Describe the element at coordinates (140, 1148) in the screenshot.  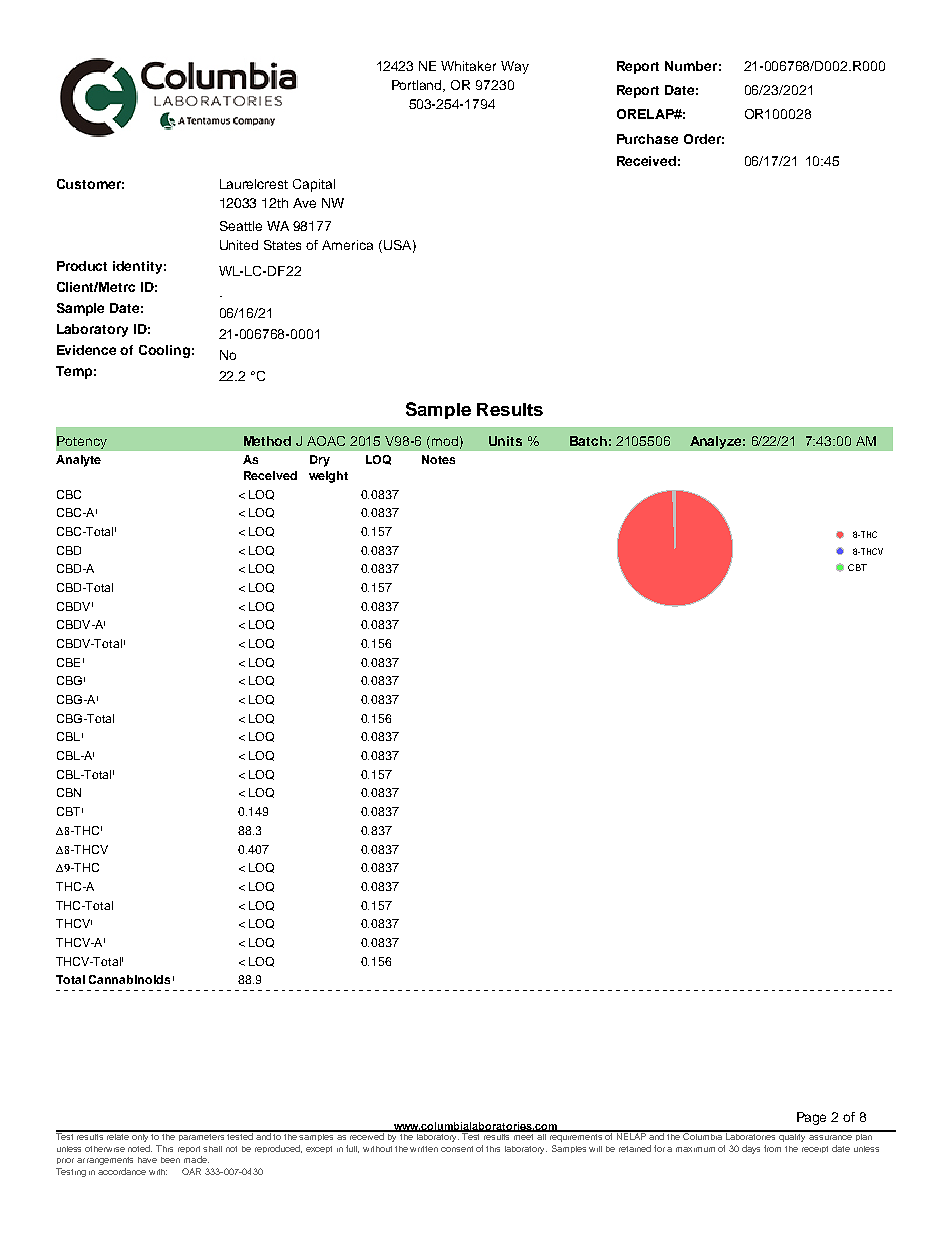
I see `noted` at that location.
